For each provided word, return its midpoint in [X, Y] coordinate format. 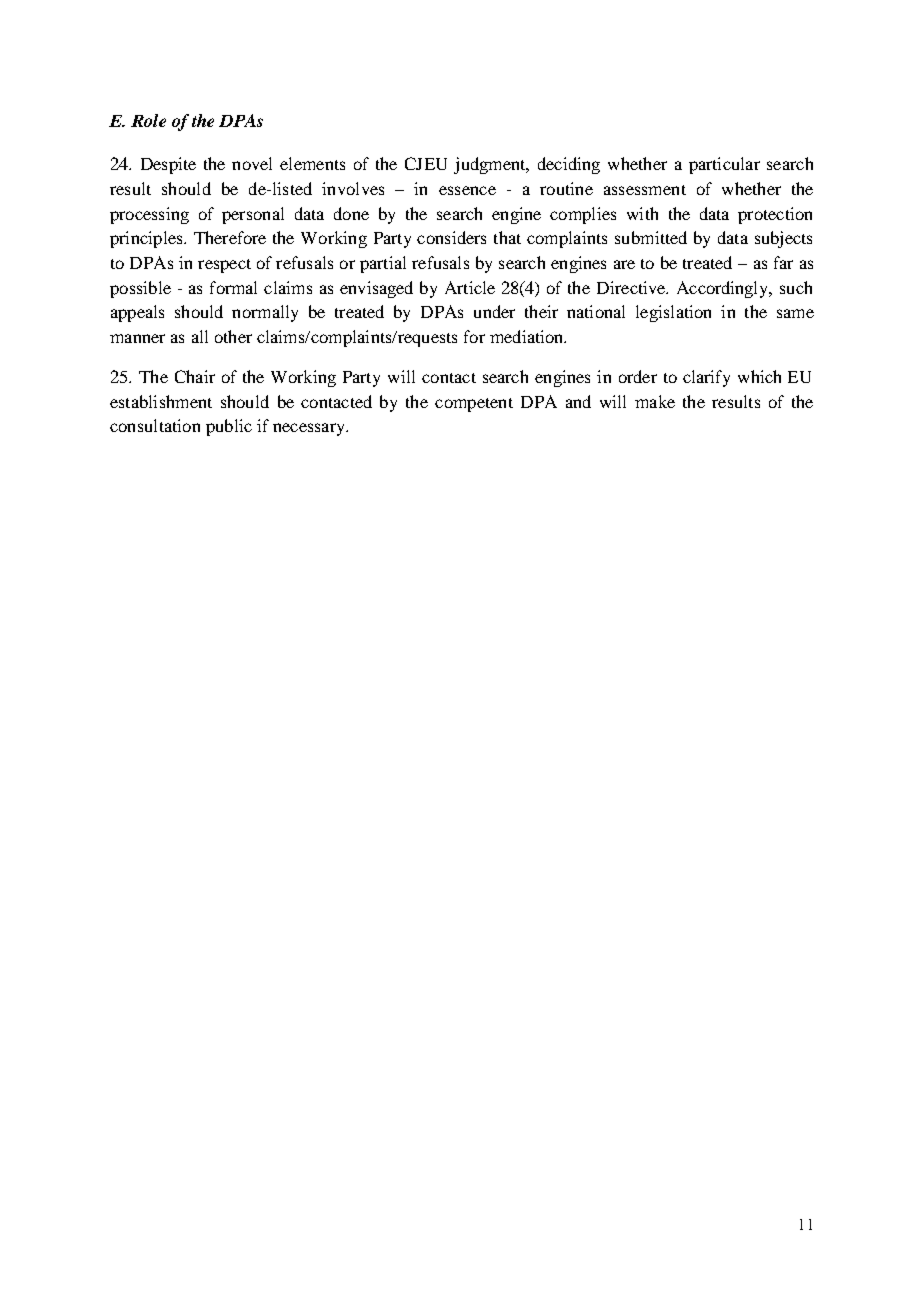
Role [148, 120]
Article [470, 287]
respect [224, 266]
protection [775, 215]
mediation [528, 336]
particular [724, 165]
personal [253, 215]
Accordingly [724, 289]
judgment [491, 165]
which [759, 376]
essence [467, 190]
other [233, 336]
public [229, 427]
